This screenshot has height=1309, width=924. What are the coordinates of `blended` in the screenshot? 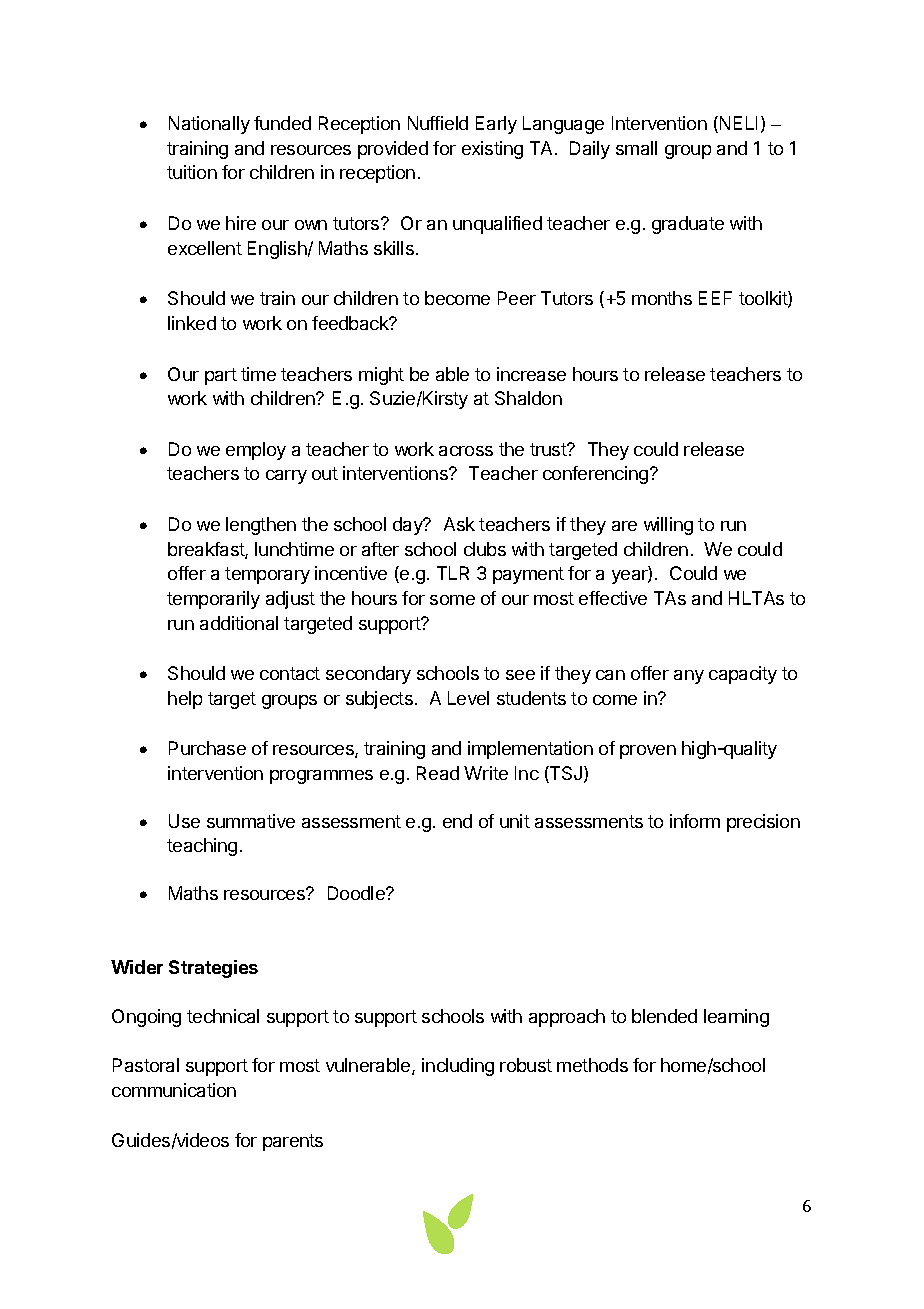 It's located at (664, 1016).
